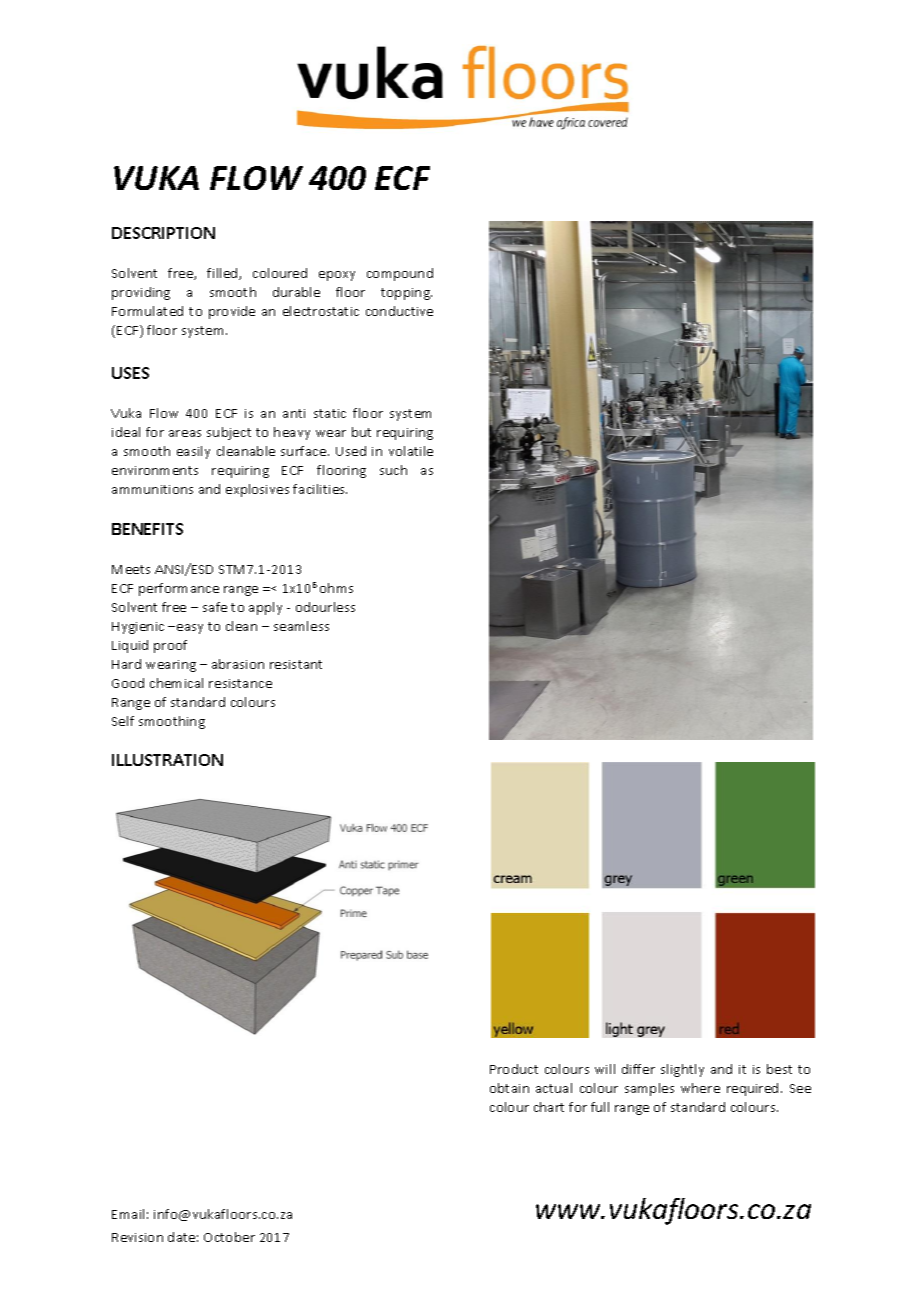 This screenshot has width=924, height=1308. I want to click on resistant, so click(296, 664).
